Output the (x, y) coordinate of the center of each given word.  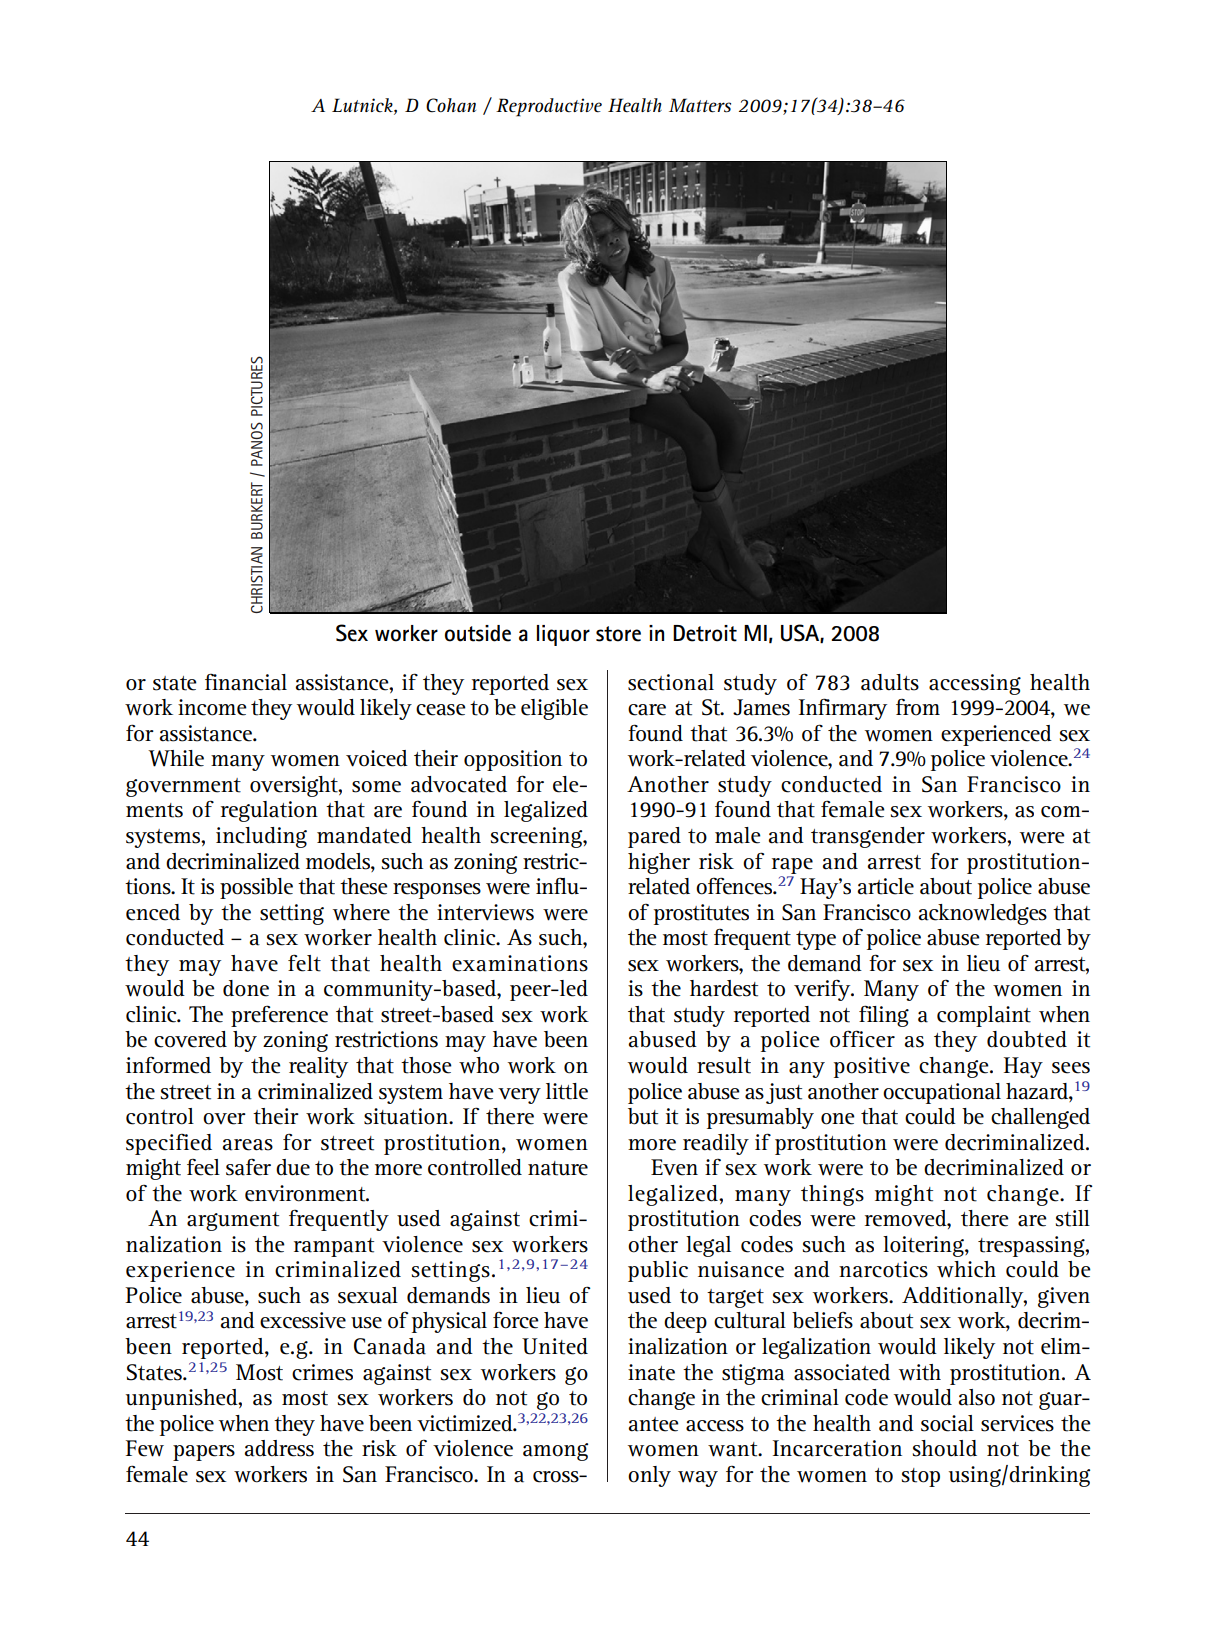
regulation (269, 811)
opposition (513, 760)
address (279, 1448)
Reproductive (549, 107)
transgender (868, 837)
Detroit (705, 633)
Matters (700, 105)
